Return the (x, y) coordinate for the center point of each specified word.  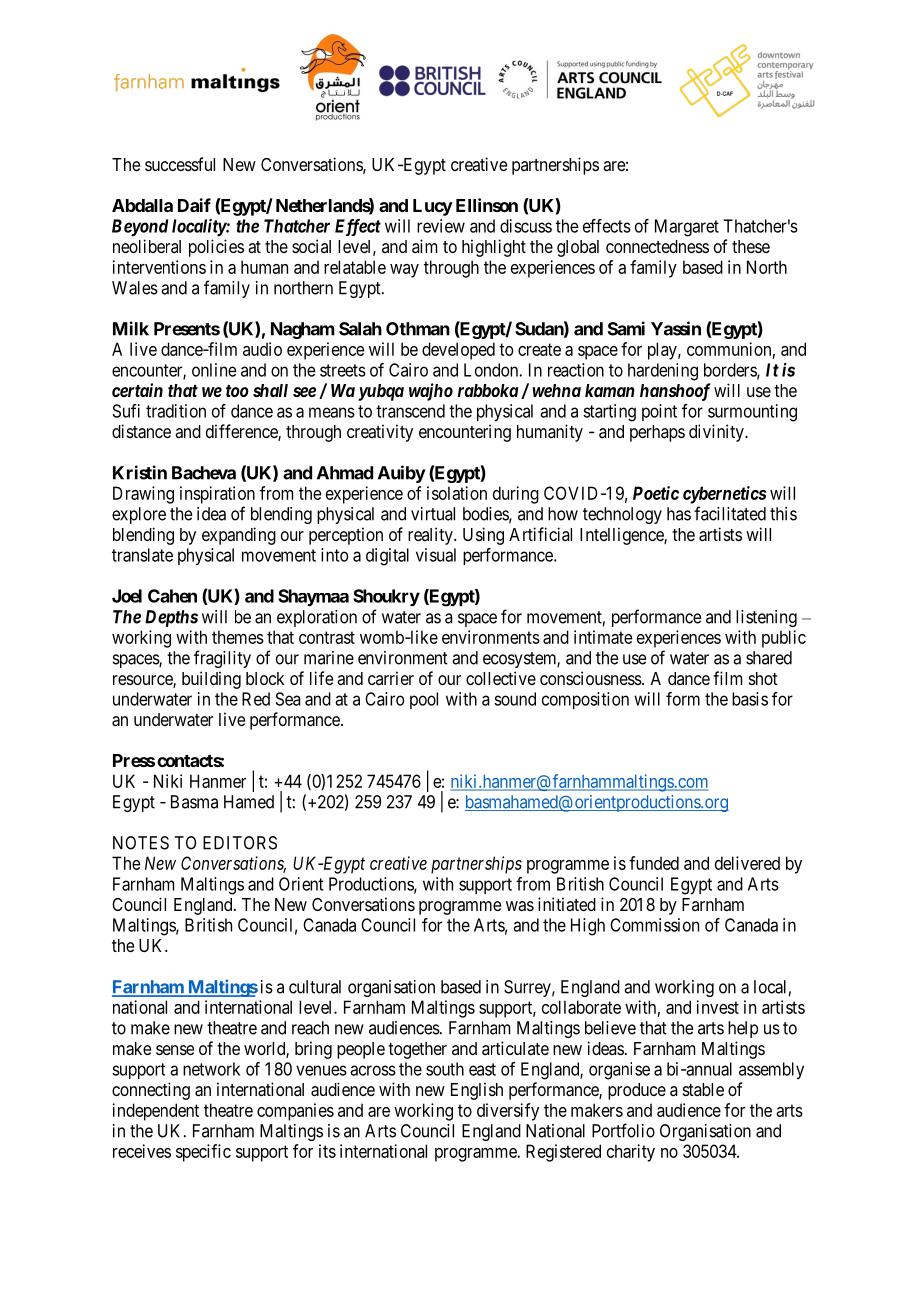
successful (180, 164)
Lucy (433, 207)
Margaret (687, 228)
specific (203, 1153)
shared (769, 658)
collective (501, 678)
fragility (222, 659)
